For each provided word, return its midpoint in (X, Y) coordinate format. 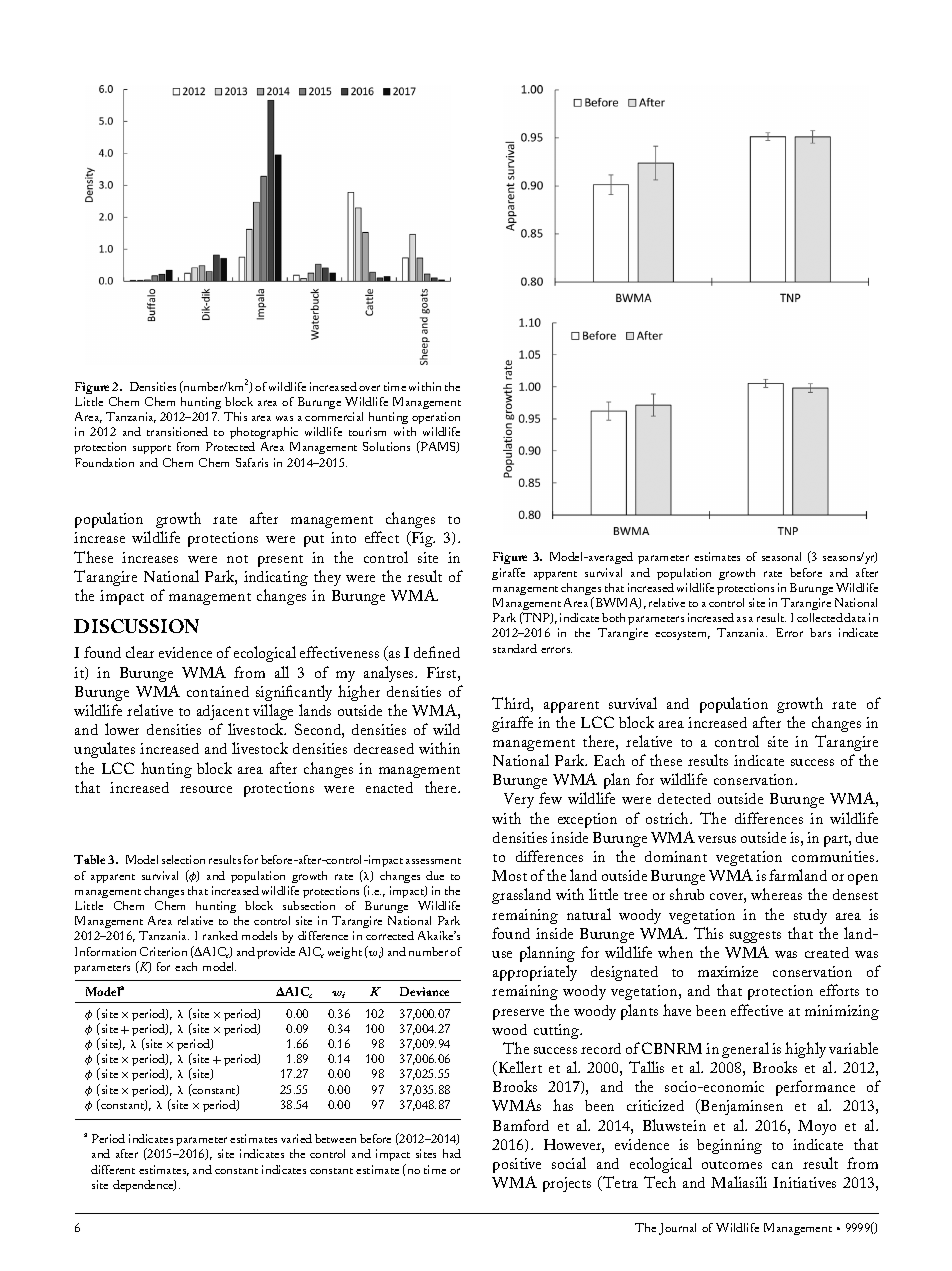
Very (519, 800)
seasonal (781, 556)
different (113, 1169)
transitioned (177, 431)
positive (517, 1165)
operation (435, 420)
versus (717, 839)
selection (183, 859)
